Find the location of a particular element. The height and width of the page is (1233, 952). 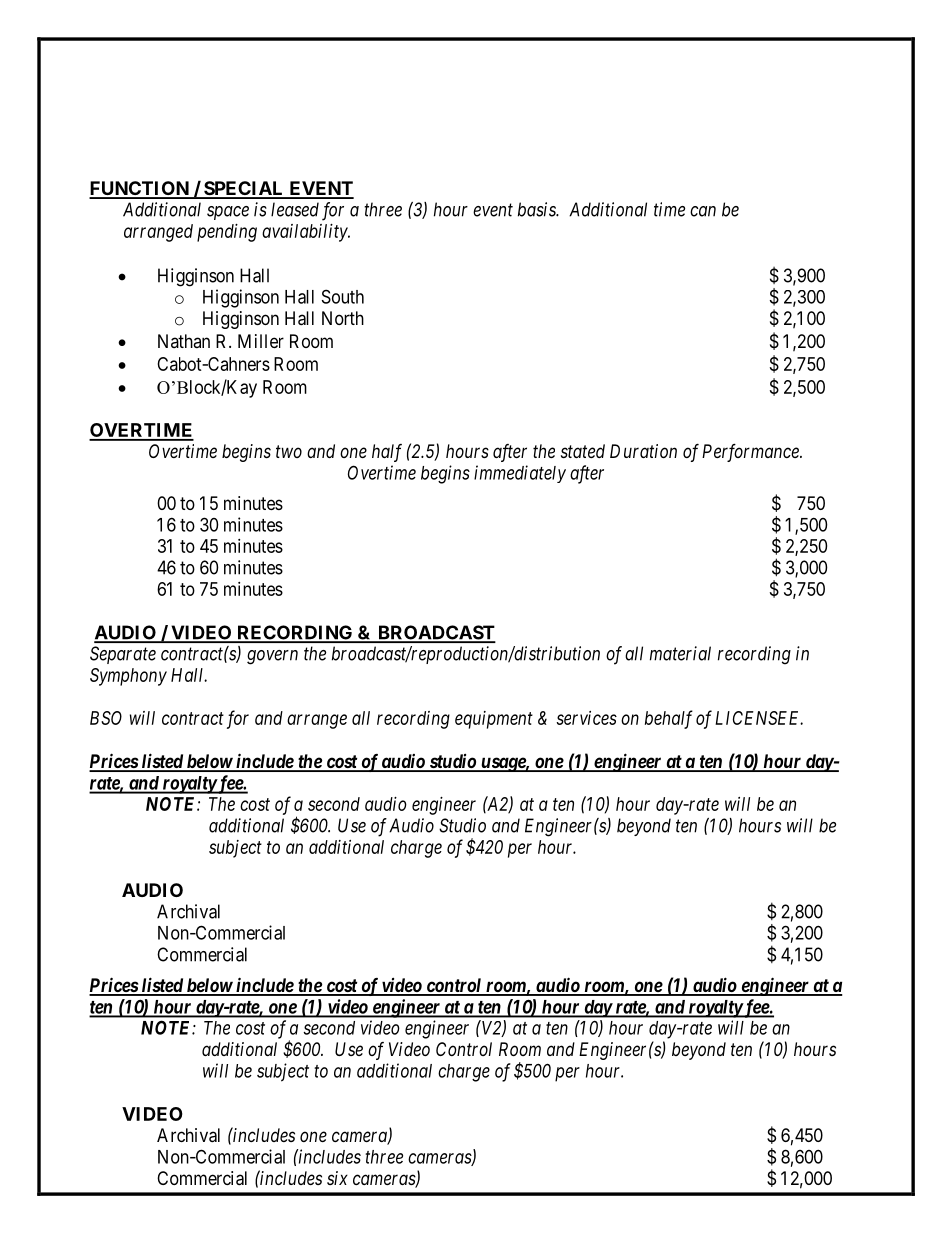

stated is located at coordinates (583, 451).
